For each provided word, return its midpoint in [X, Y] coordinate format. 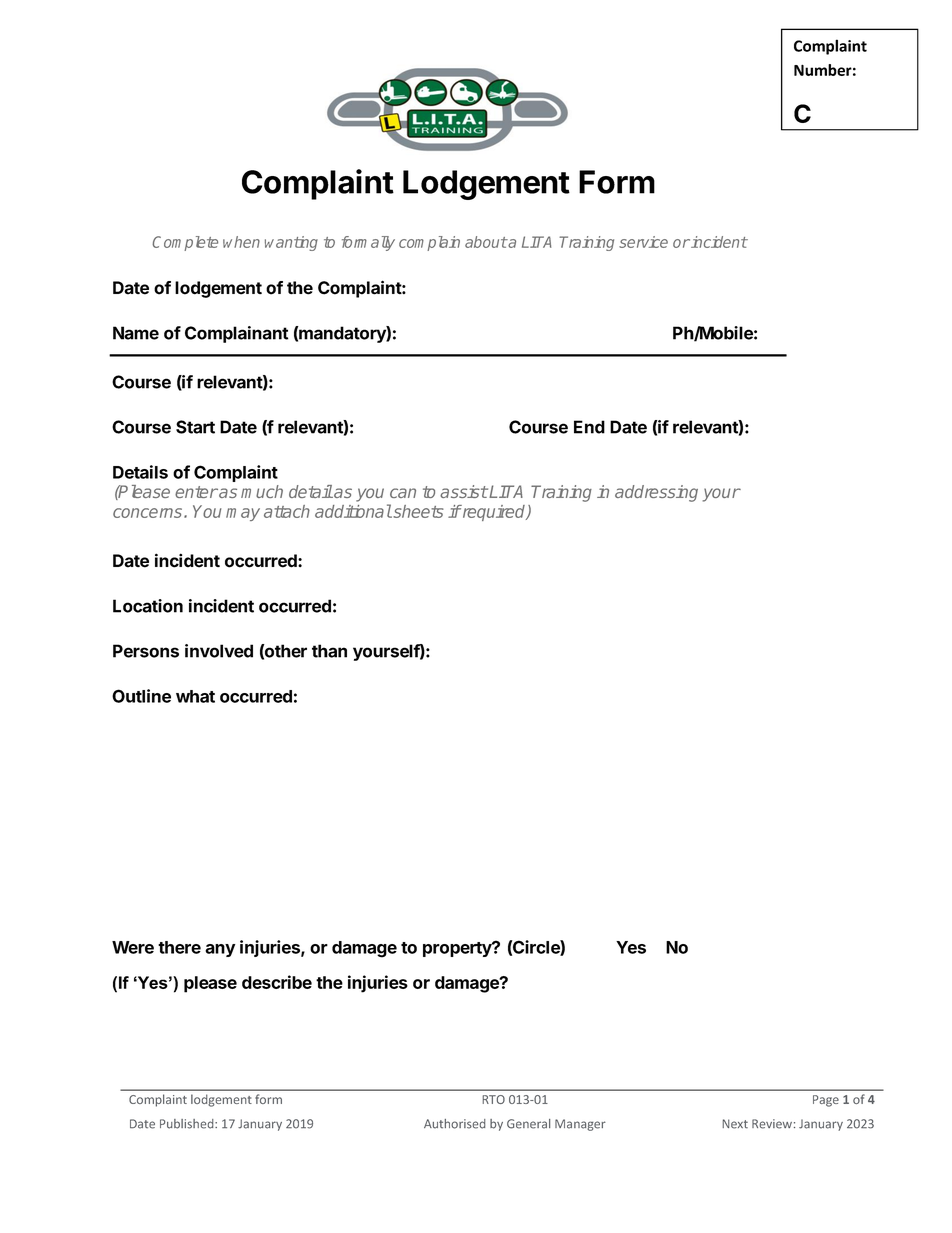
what [195, 696]
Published [188, 1124]
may [243, 514]
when [241, 242]
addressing [656, 493]
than [329, 651]
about [486, 242]
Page [826, 1101]
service [643, 242]
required [494, 513]
